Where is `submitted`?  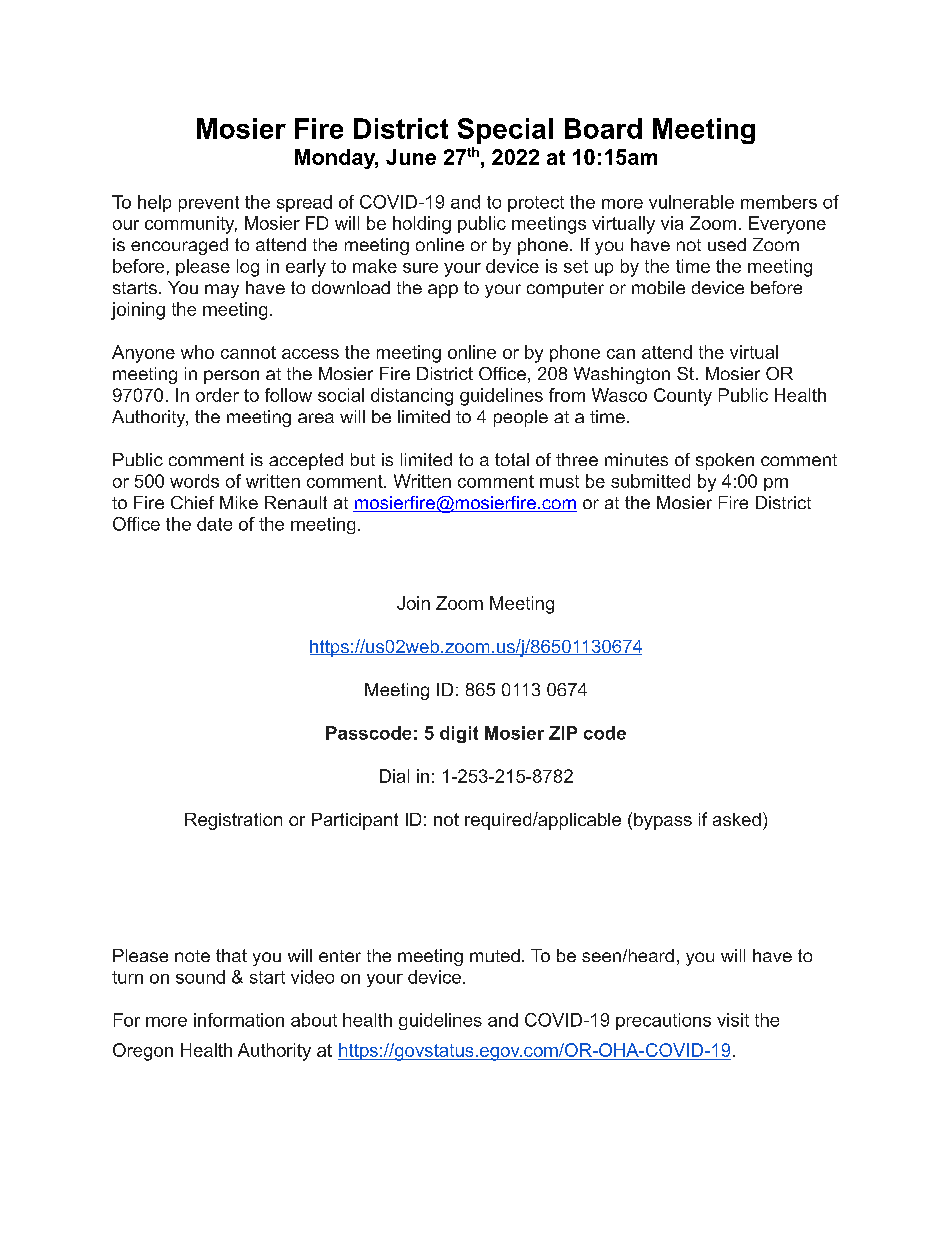
submitted is located at coordinates (650, 481).
